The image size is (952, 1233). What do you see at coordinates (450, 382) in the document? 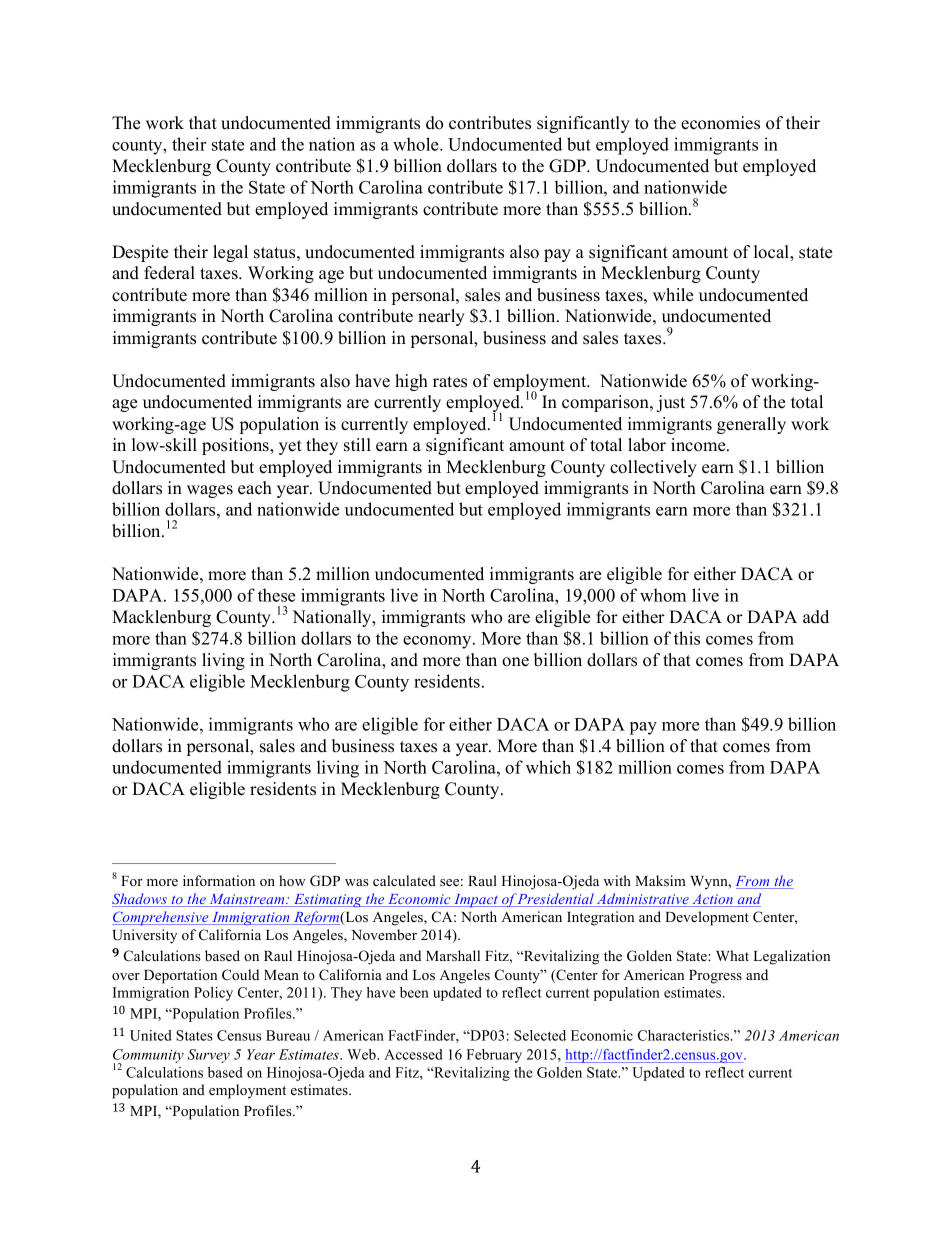
I see `rates` at bounding box center [450, 382].
